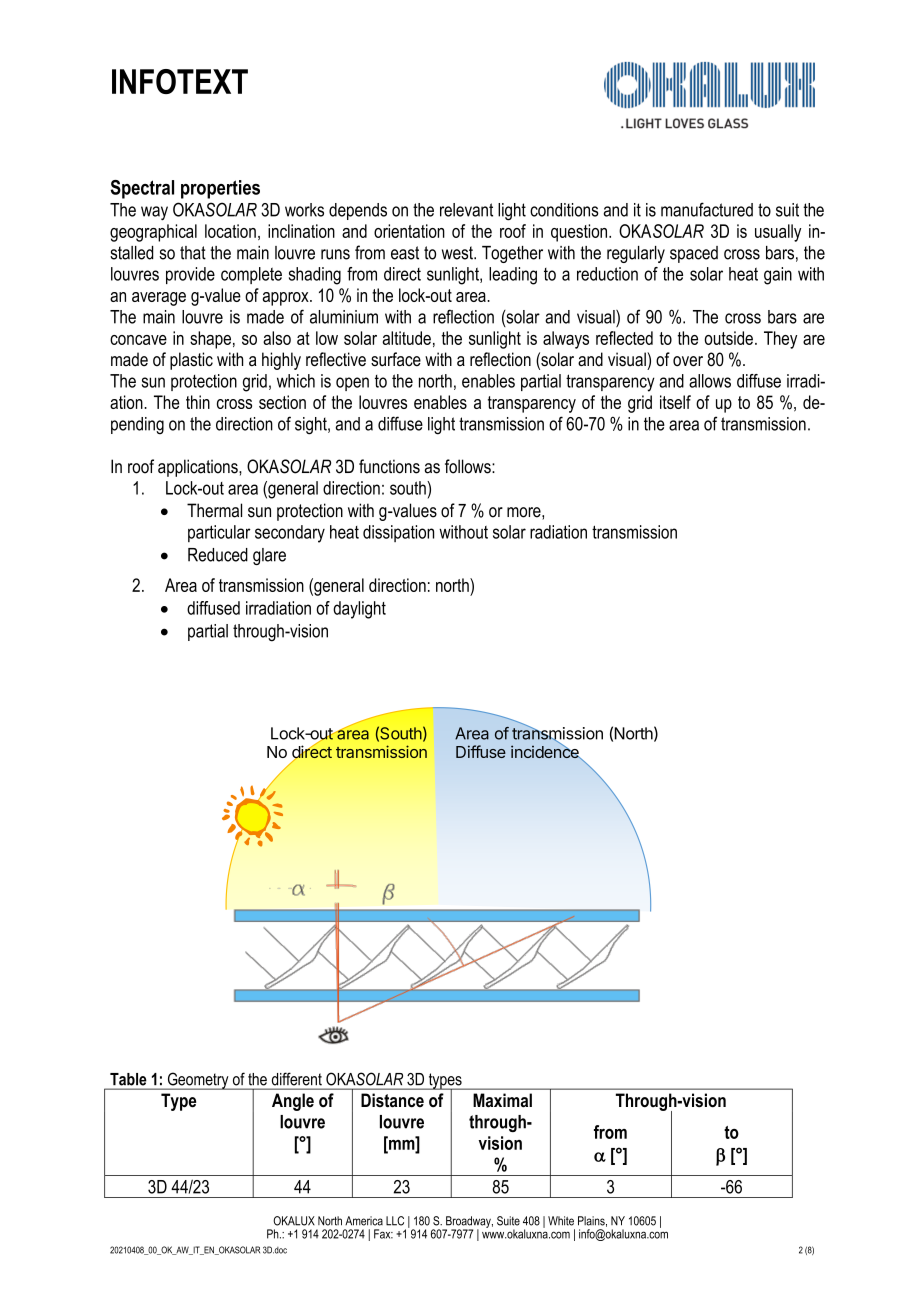  I want to click on incidence, so click(546, 751).
